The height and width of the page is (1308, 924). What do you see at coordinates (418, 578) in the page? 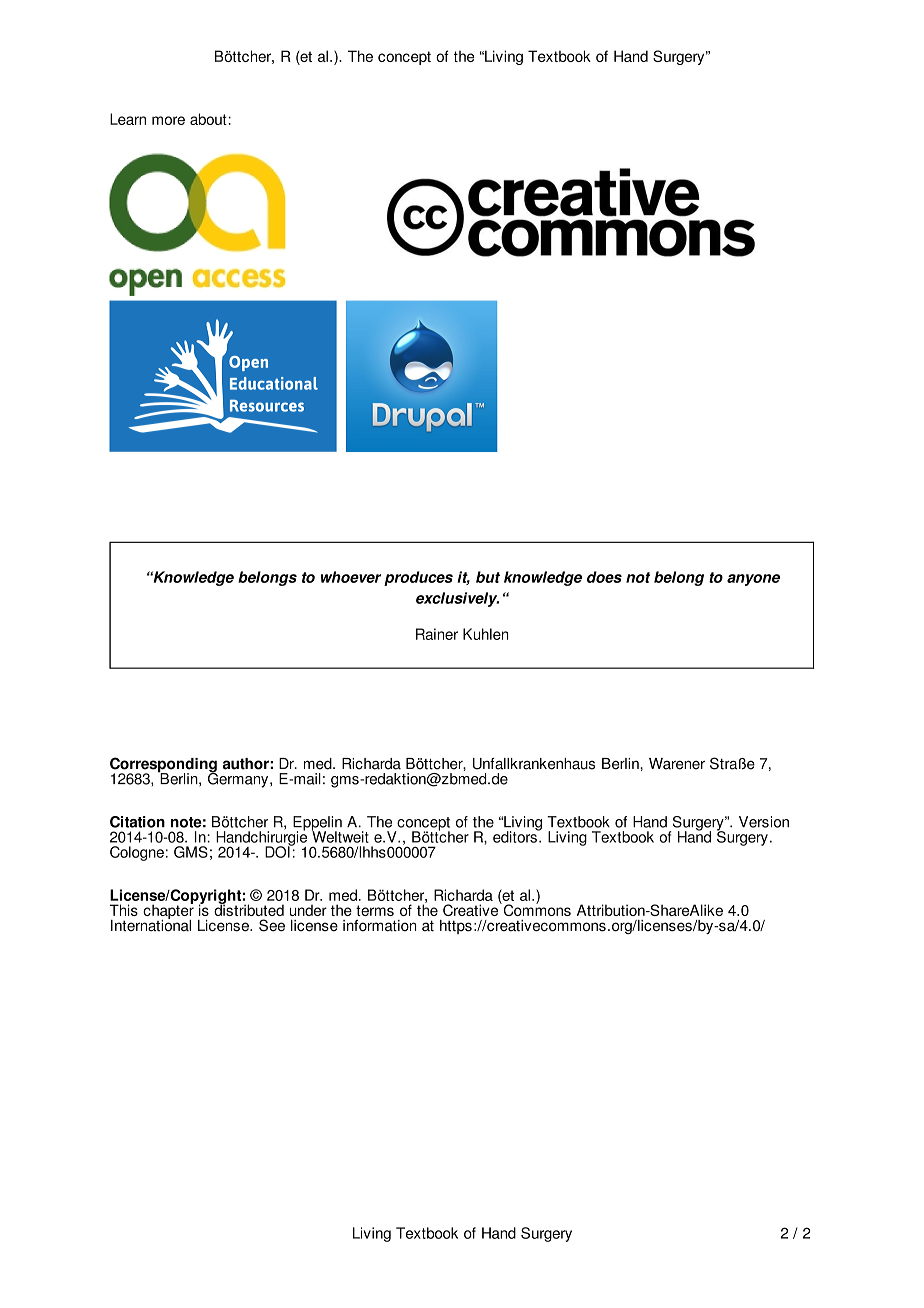
I see `produces` at bounding box center [418, 578].
